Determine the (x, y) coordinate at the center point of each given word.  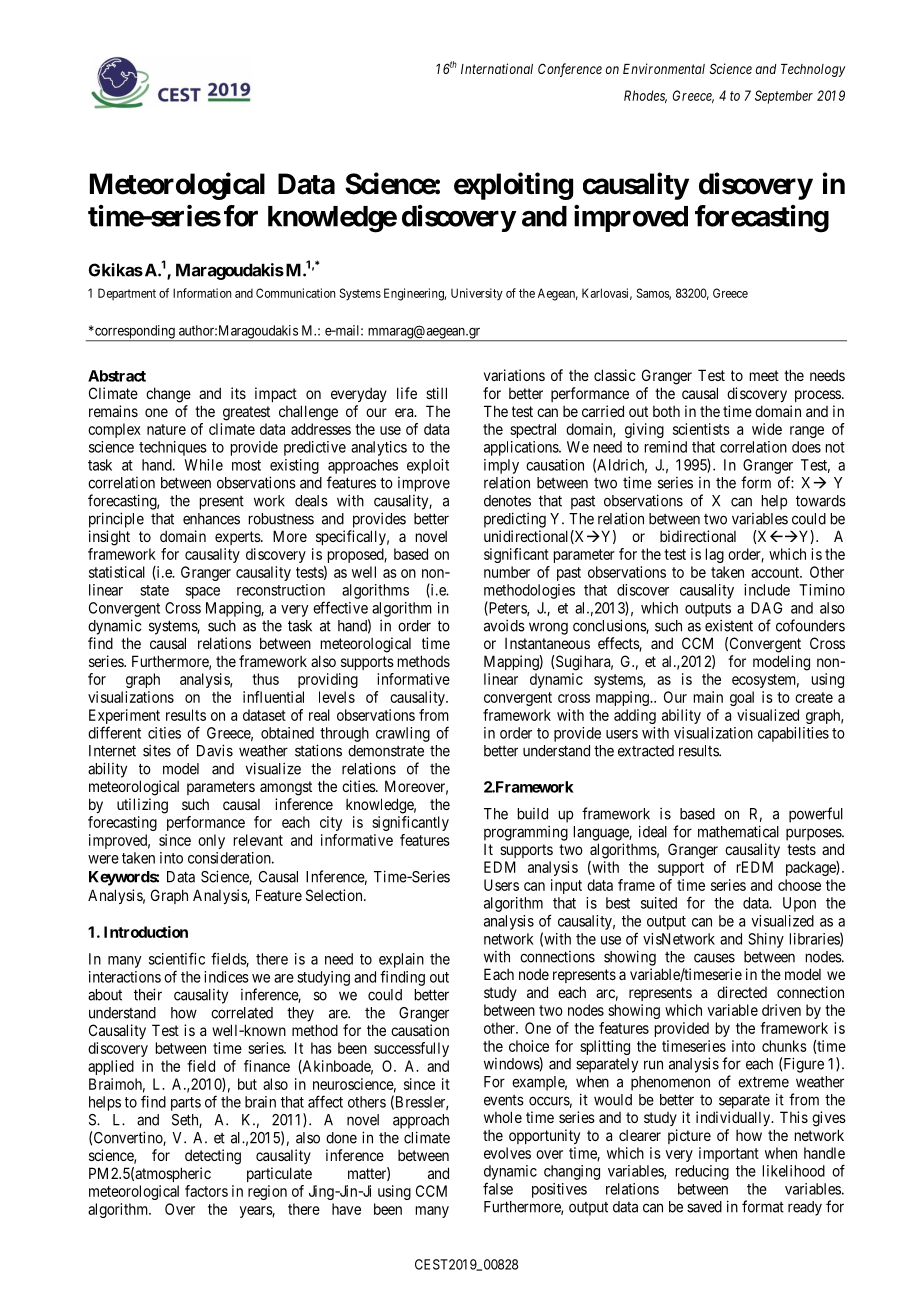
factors (206, 1191)
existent (729, 625)
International (497, 68)
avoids (504, 625)
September (784, 97)
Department (127, 294)
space (203, 593)
